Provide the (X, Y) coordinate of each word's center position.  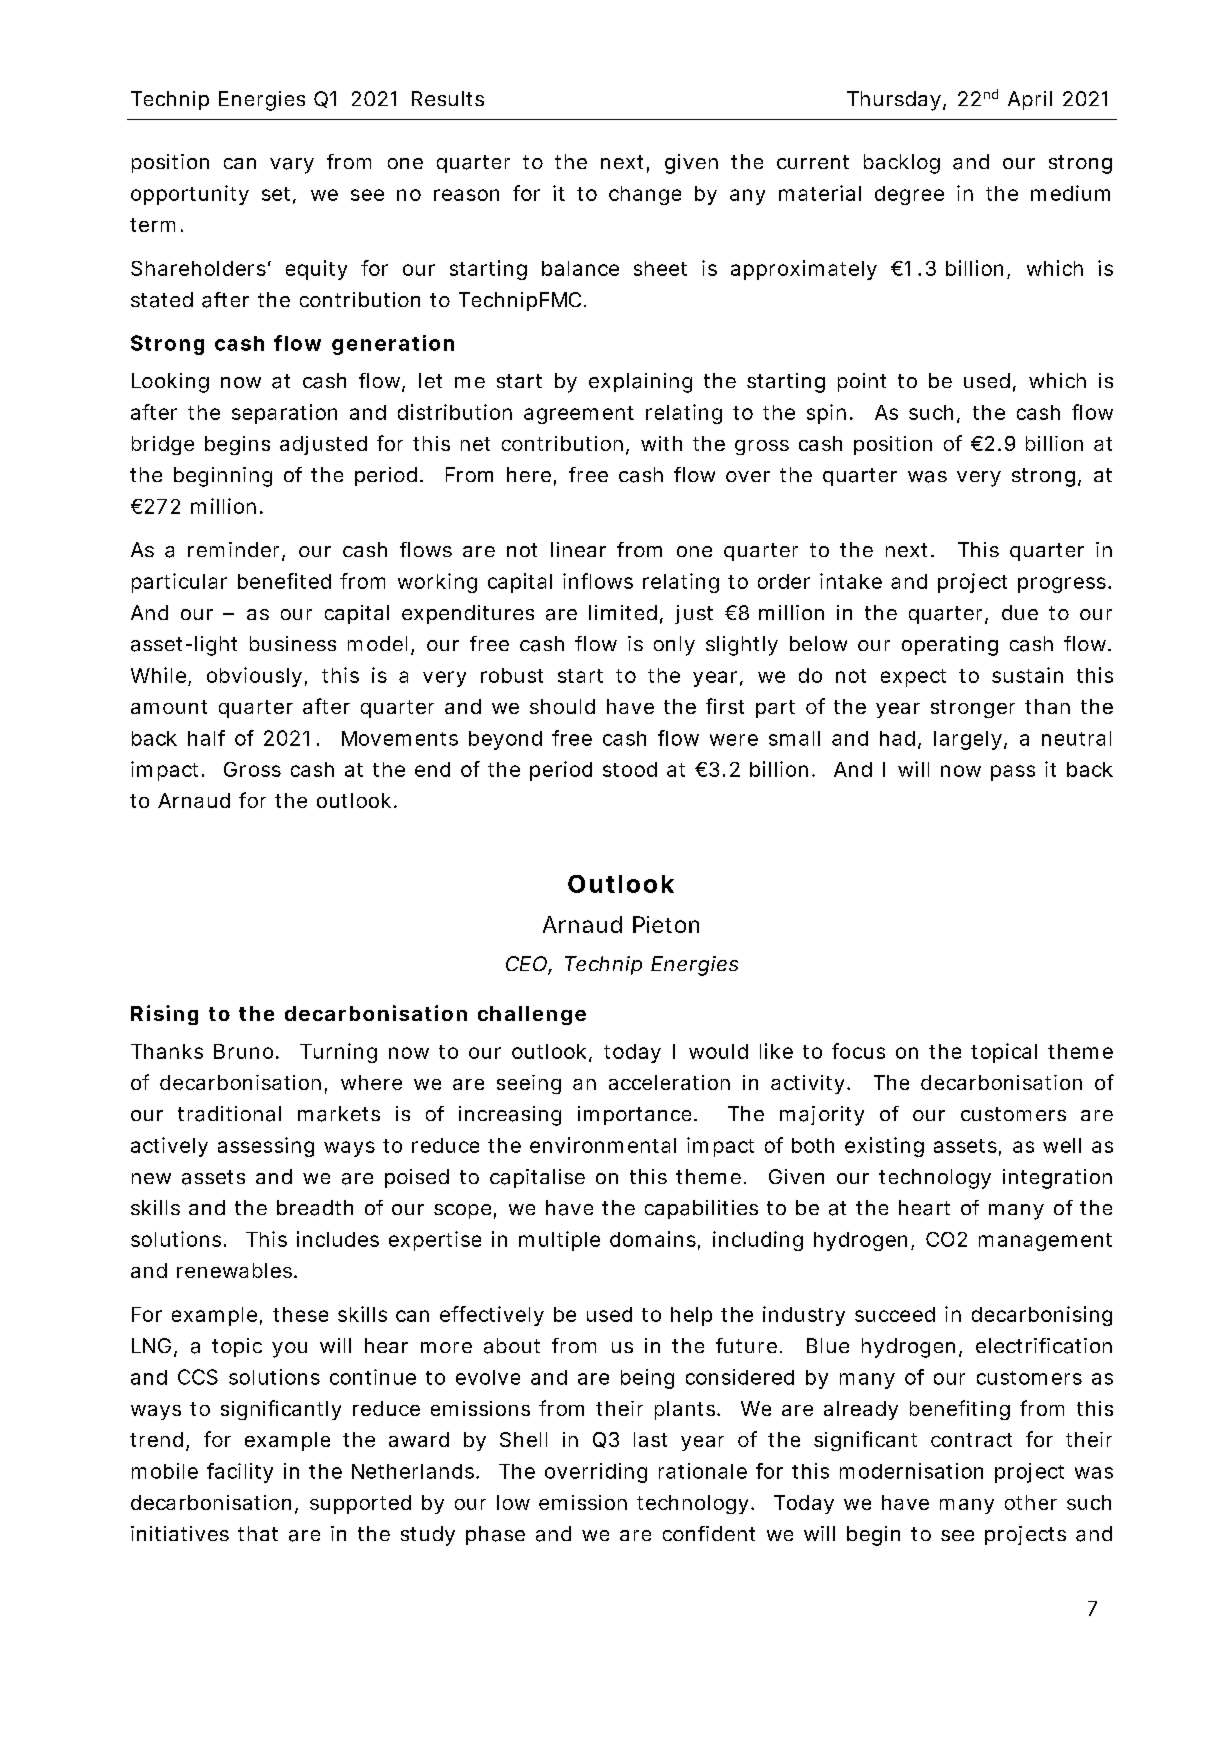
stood (630, 769)
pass (1013, 773)
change (645, 195)
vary (292, 166)
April (1030, 100)
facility (240, 1473)
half (206, 738)
